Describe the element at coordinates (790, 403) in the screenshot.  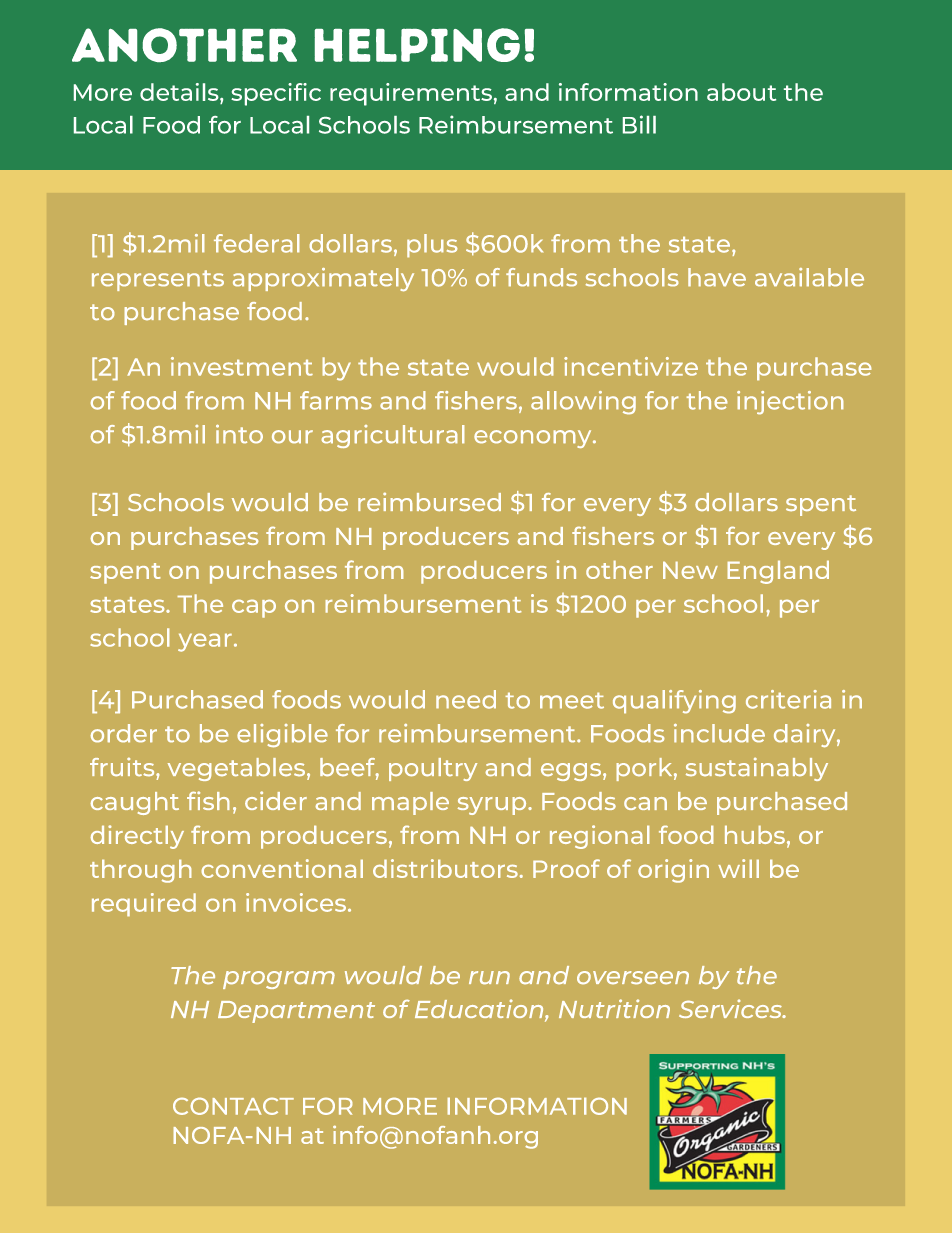
I see `injection` at that location.
